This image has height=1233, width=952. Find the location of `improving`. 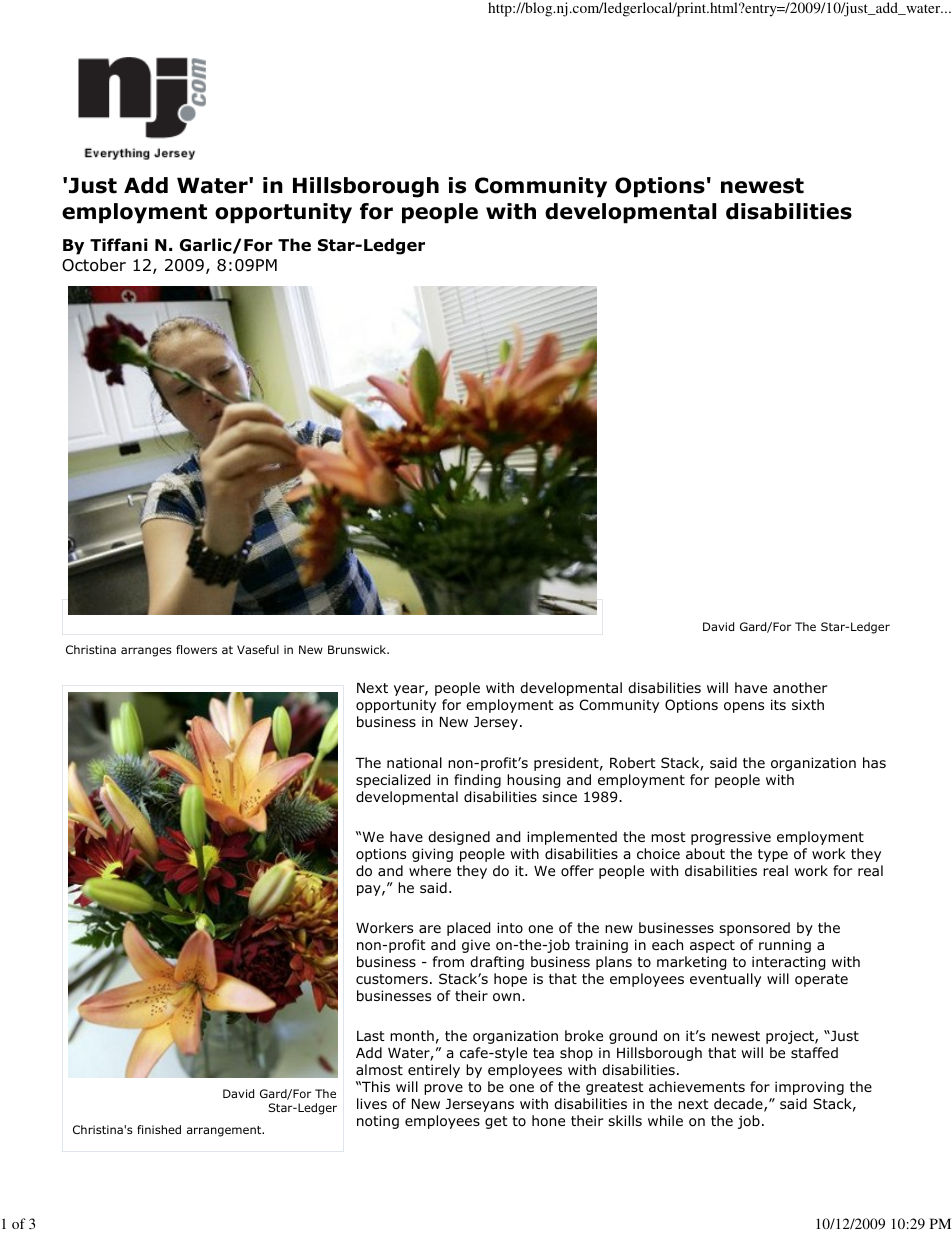

improving is located at coordinates (809, 1088).
